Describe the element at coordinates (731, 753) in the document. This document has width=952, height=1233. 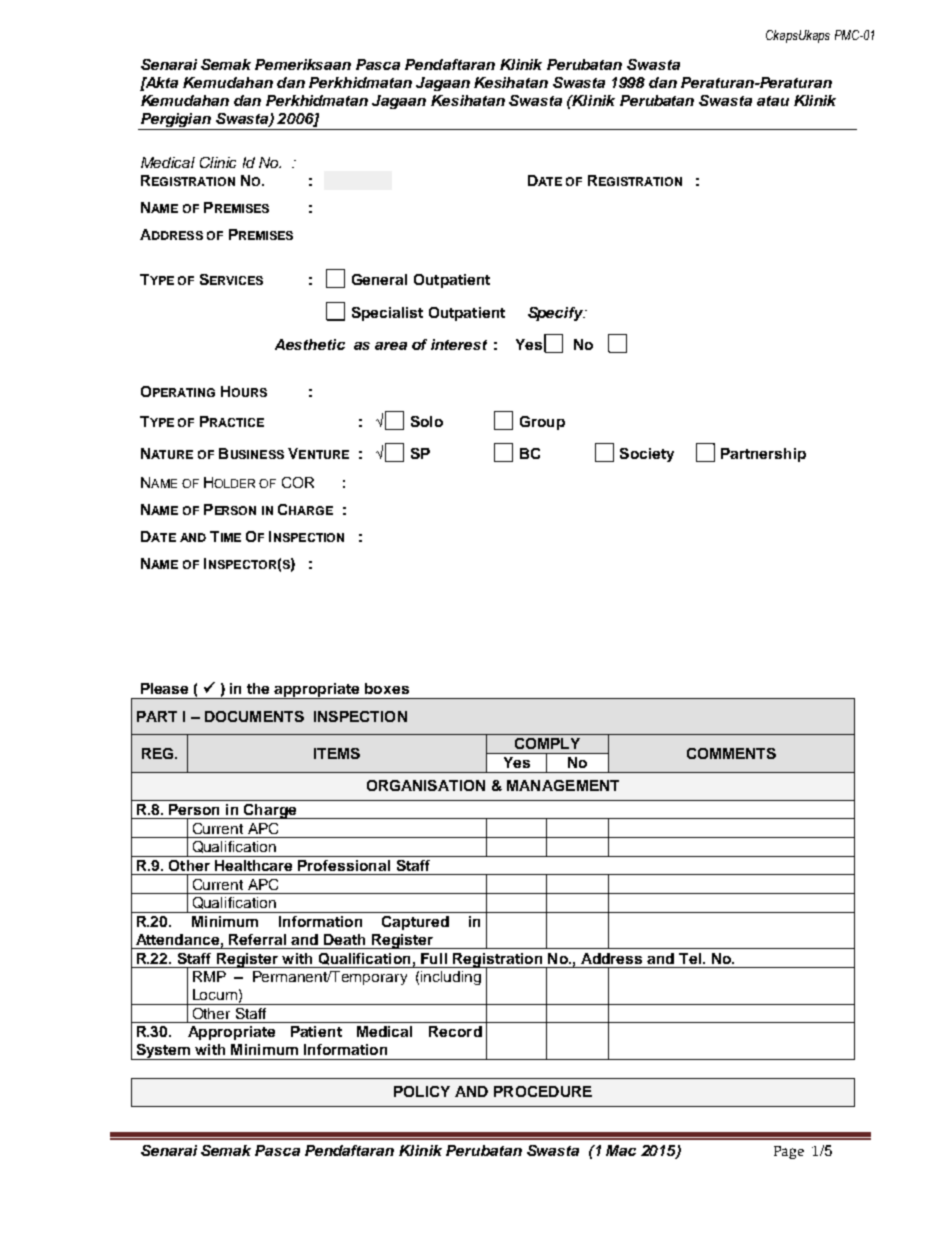
I see `COMMENTS` at that location.
